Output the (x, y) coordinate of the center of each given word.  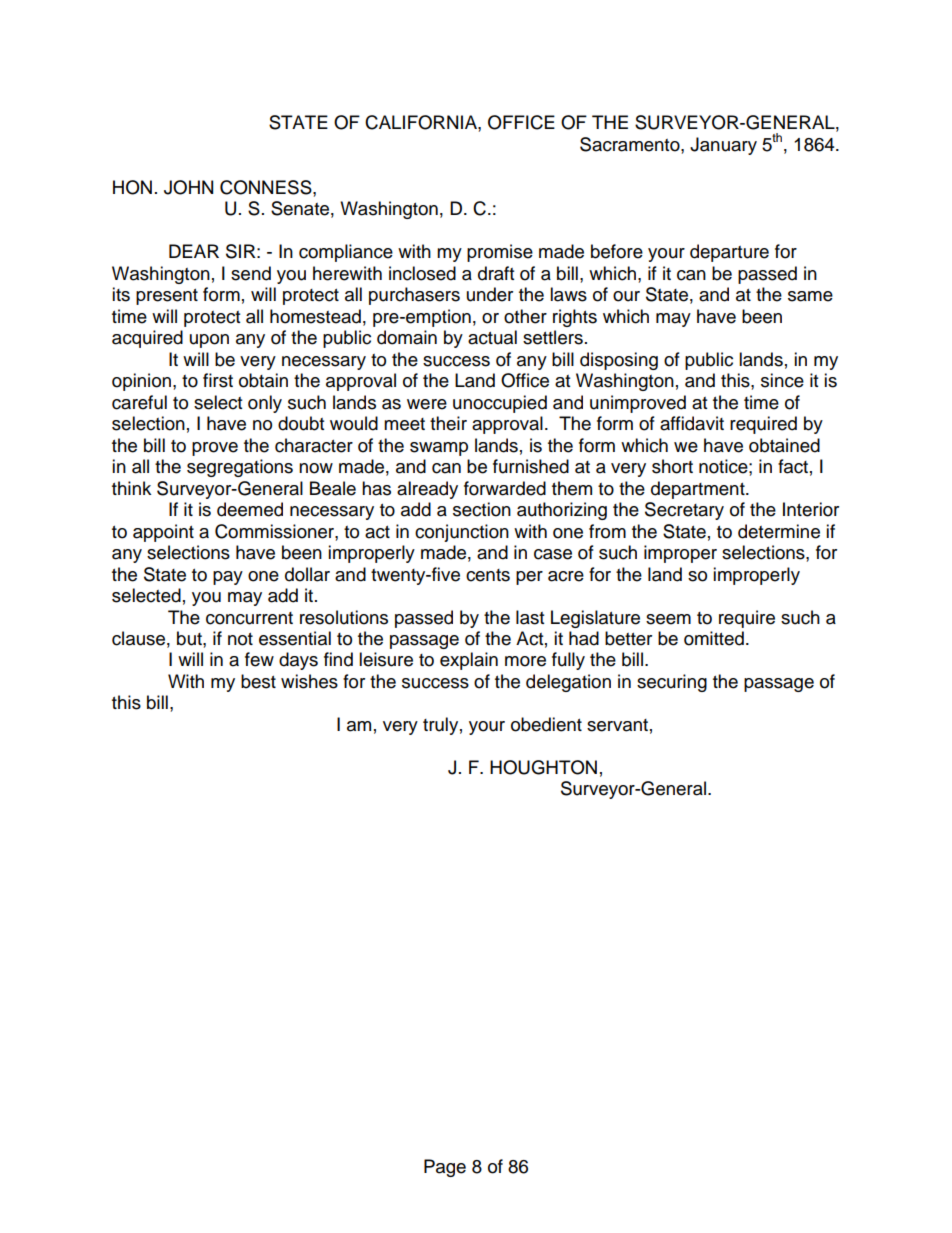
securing (672, 683)
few (259, 659)
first (218, 380)
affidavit (692, 423)
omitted (714, 638)
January (723, 146)
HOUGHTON (543, 767)
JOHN (188, 187)
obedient (546, 724)
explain (469, 661)
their (448, 423)
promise (500, 253)
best (258, 681)
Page (445, 1168)
